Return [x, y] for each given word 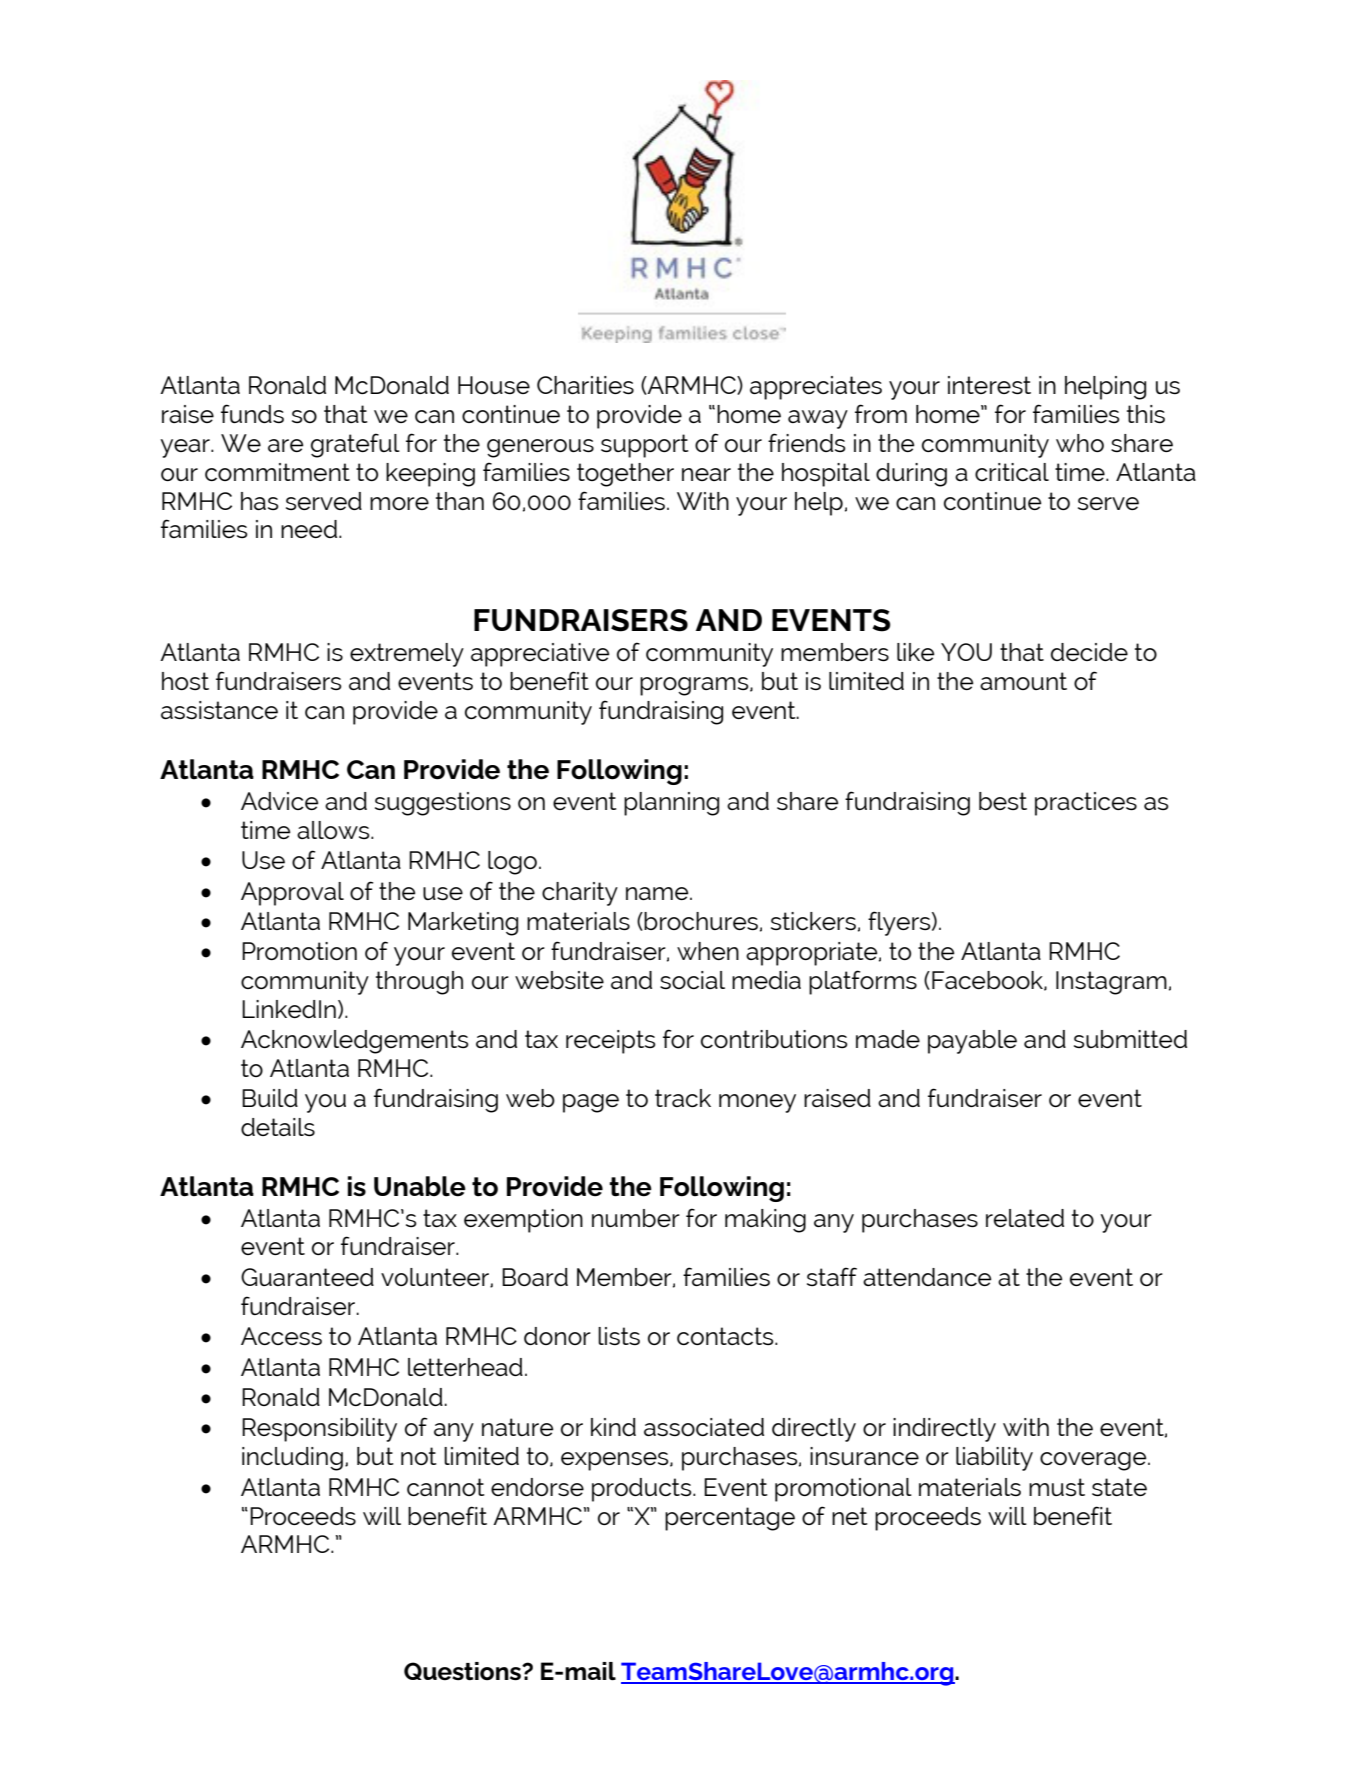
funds [252, 413]
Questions [464, 1671]
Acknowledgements [355, 1042]
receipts [611, 1042]
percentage [730, 1519]
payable [972, 1042]
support [644, 446]
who [1080, 443]
